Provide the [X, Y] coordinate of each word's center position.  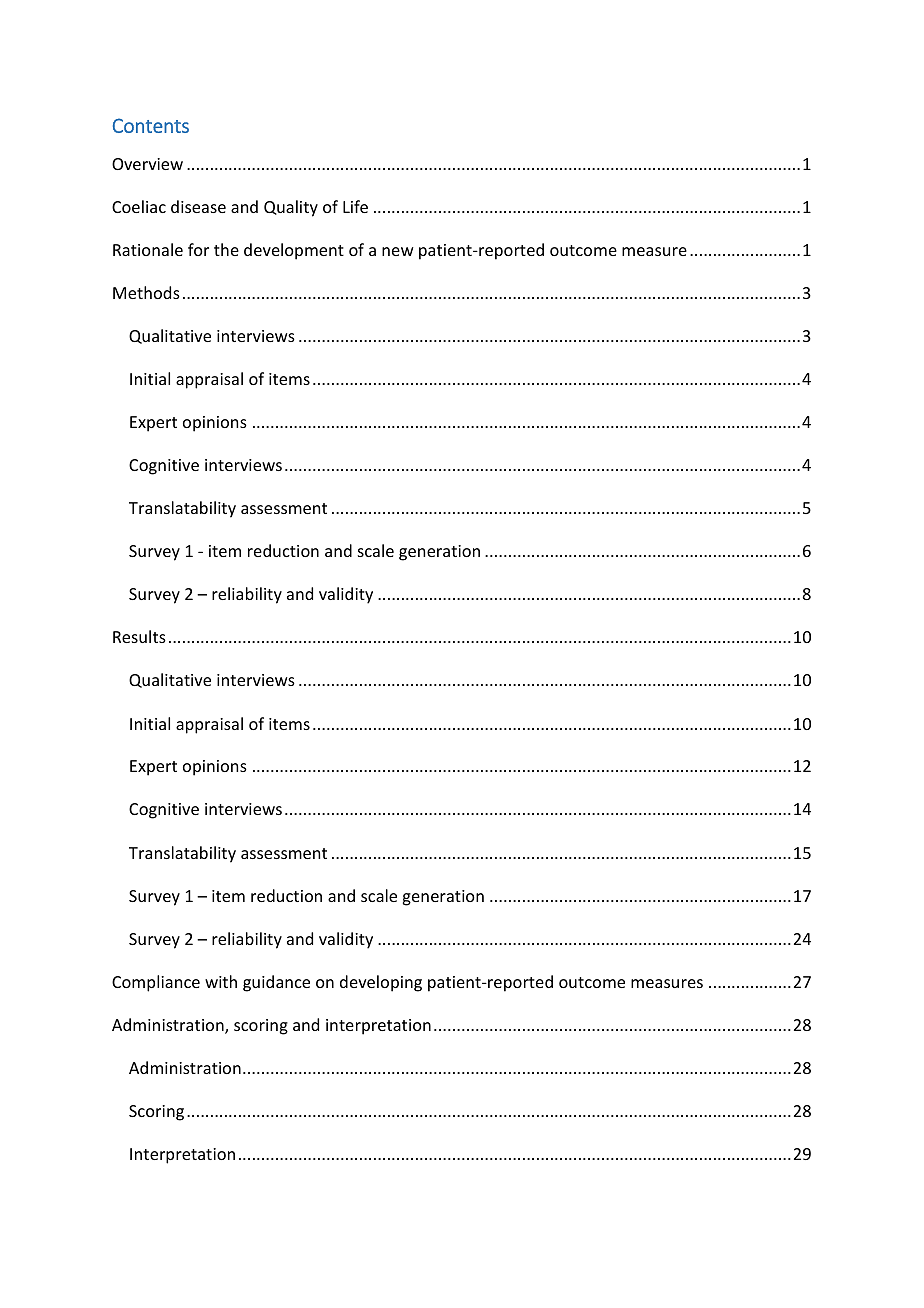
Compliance [156, 983]
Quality [291, 208]
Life [355, 206]
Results [139, 636]
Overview [147, 164]
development [294, 251]
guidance [276, 983]
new [398, 251]
